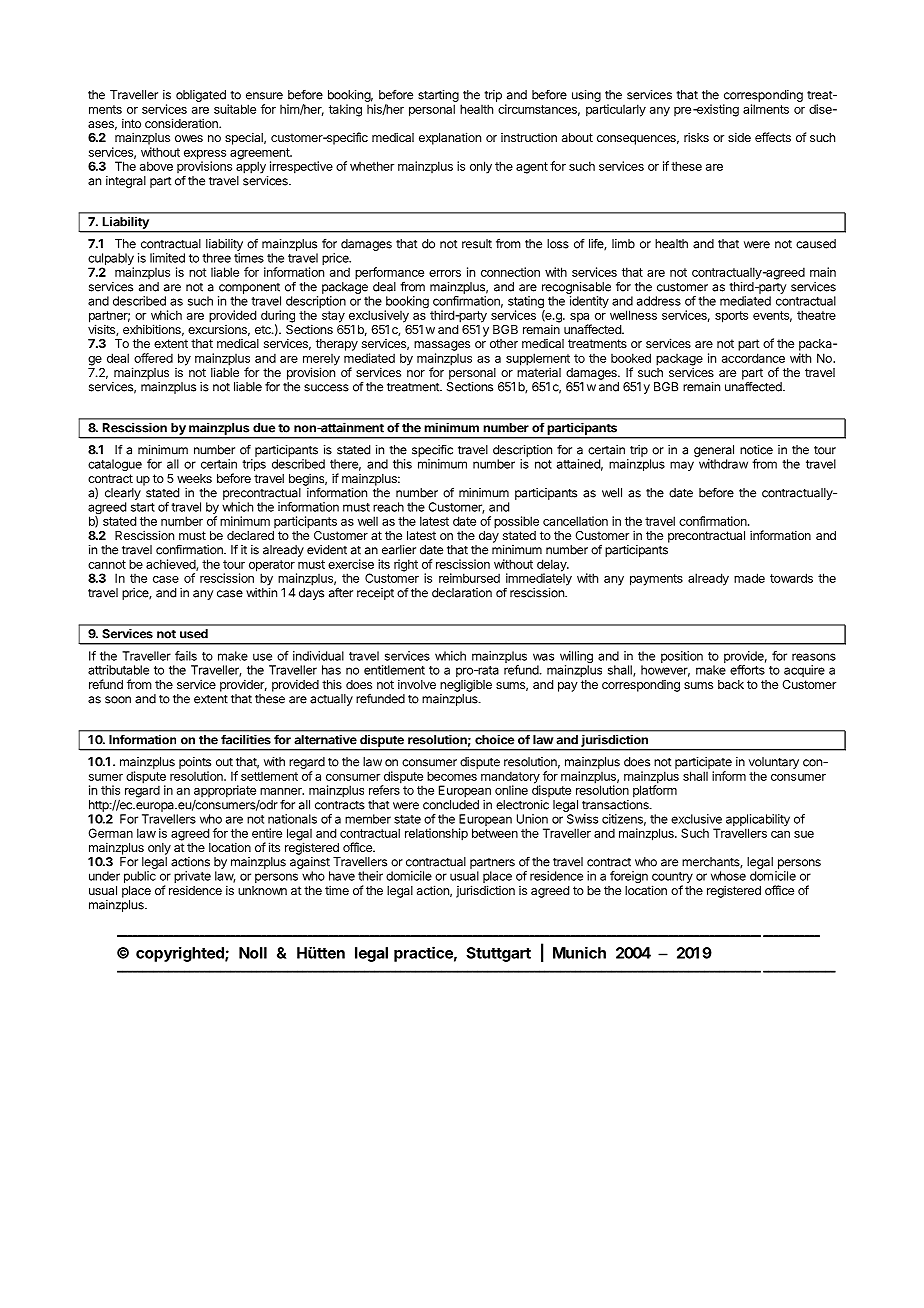 This image has width=924, height=1308. Describe the element at coordinates (774, 763) in the image. I see `voluntary` at that location.
